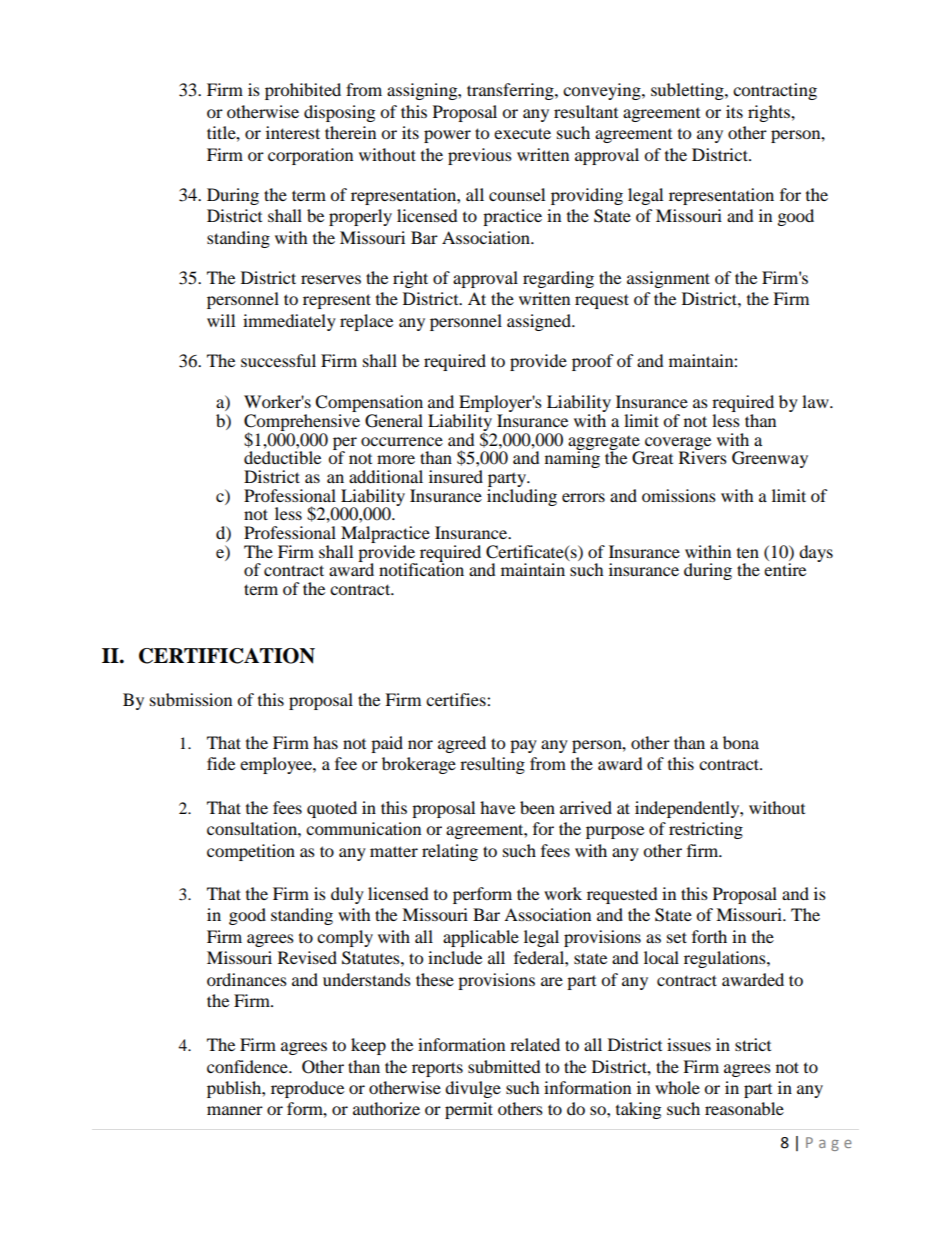  What do you see at coordinates (603, 91) in the image?
I see `conveying` at bounding box center [603, 91].
